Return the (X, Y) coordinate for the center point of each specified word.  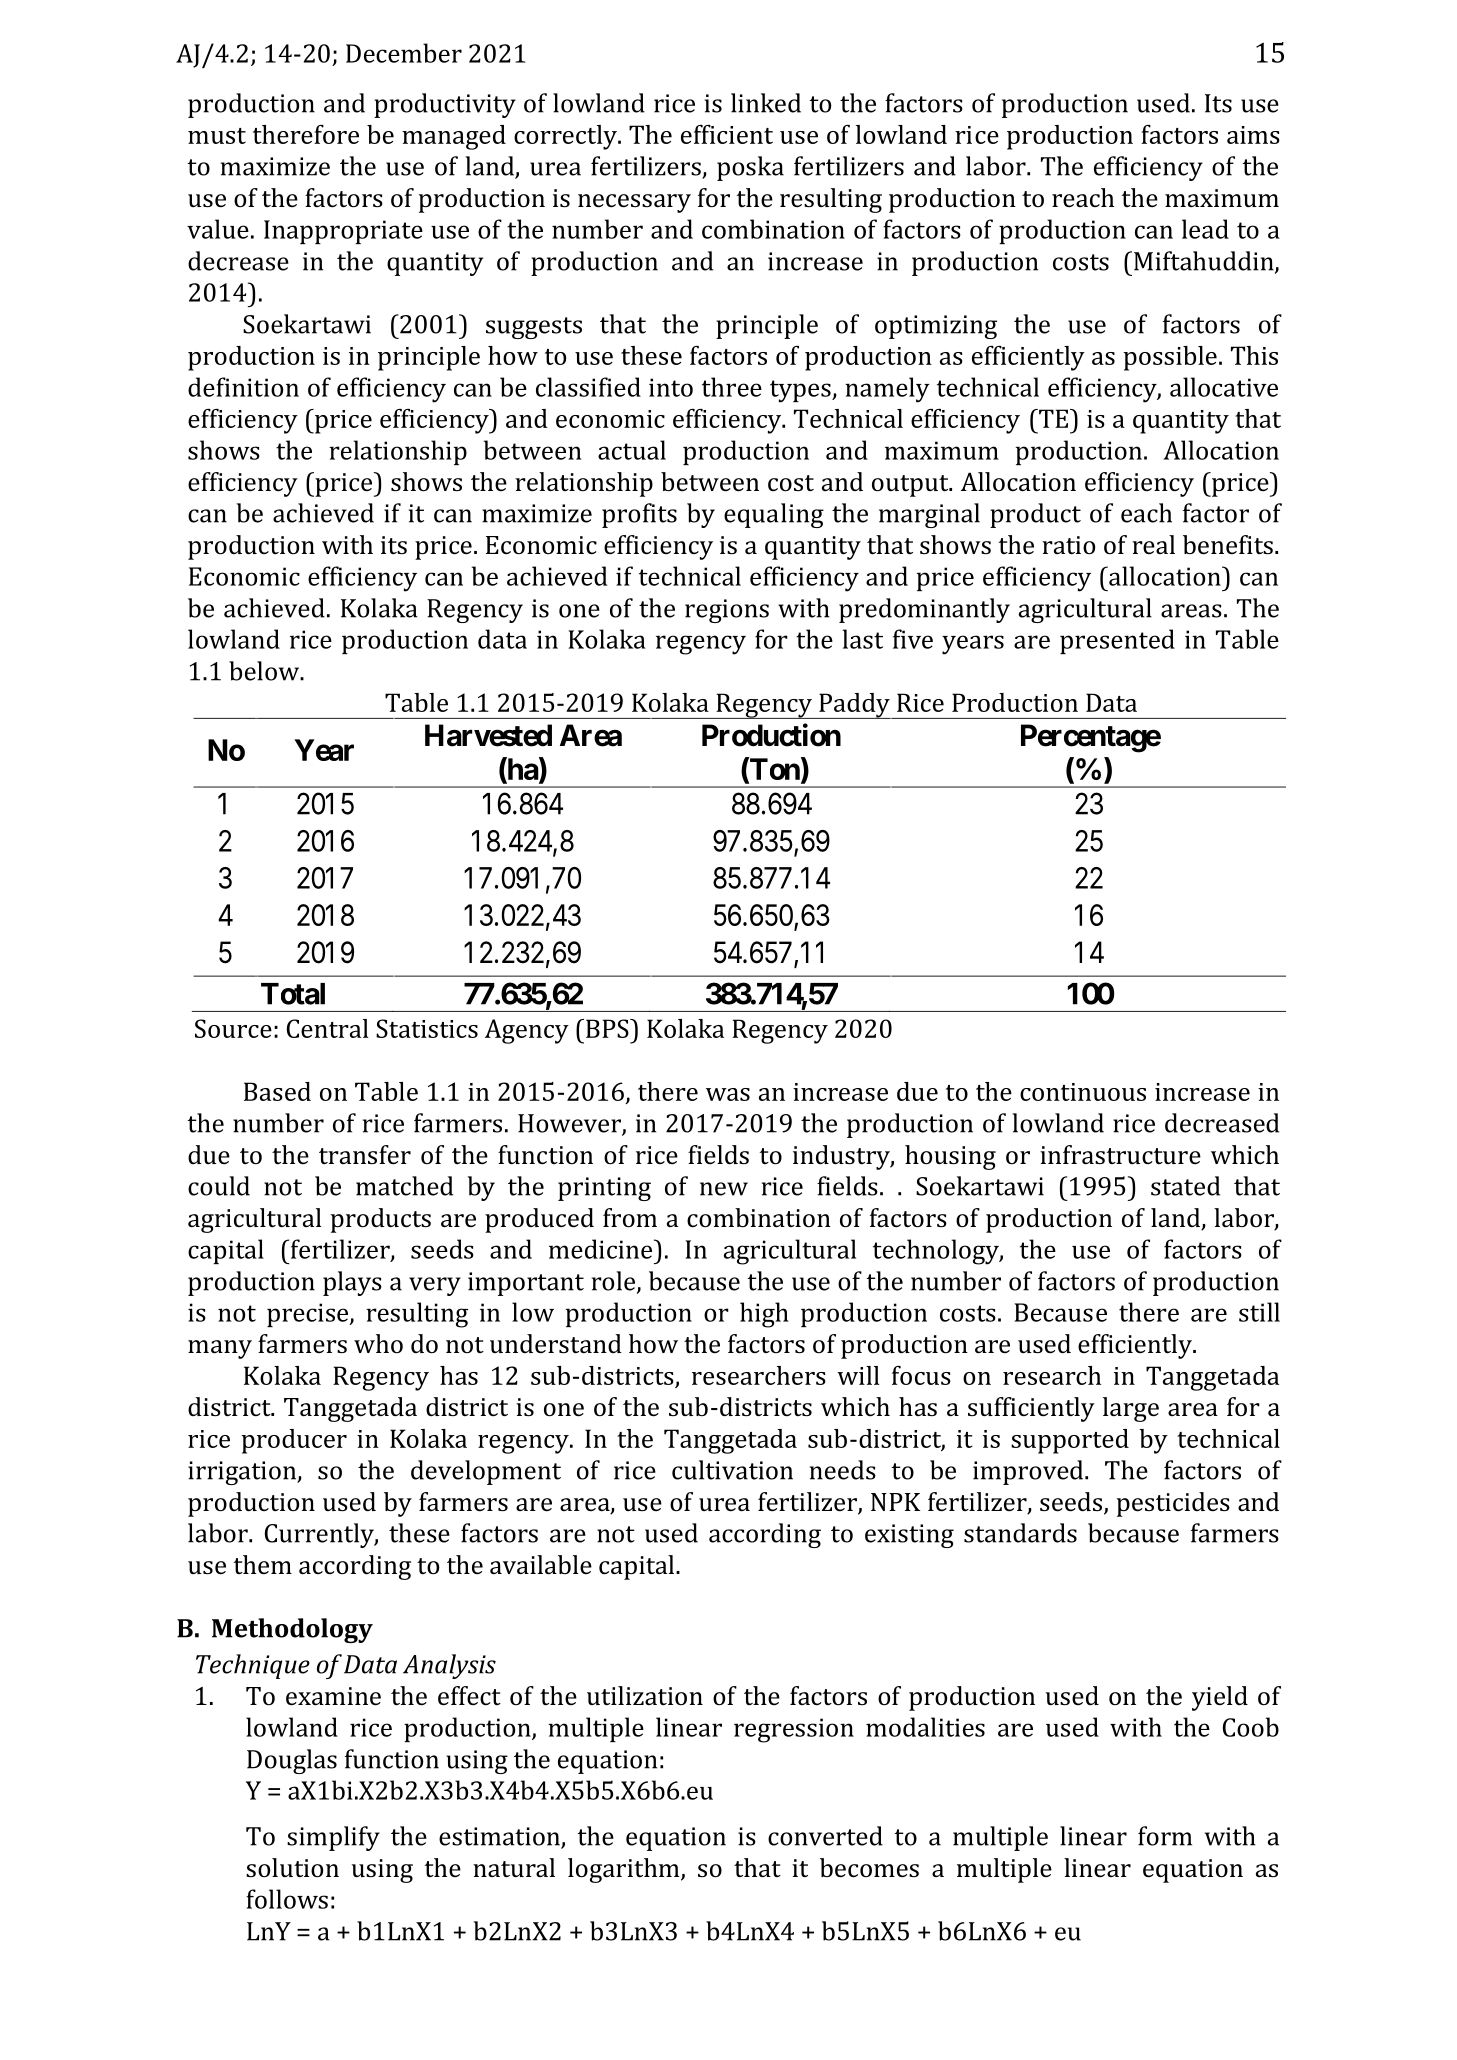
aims (1253, 135)
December (404, 53)
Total (293, 994)
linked (766, 103)
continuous (1083, 1092)
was (728, 1094)
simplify (333, 1838)
